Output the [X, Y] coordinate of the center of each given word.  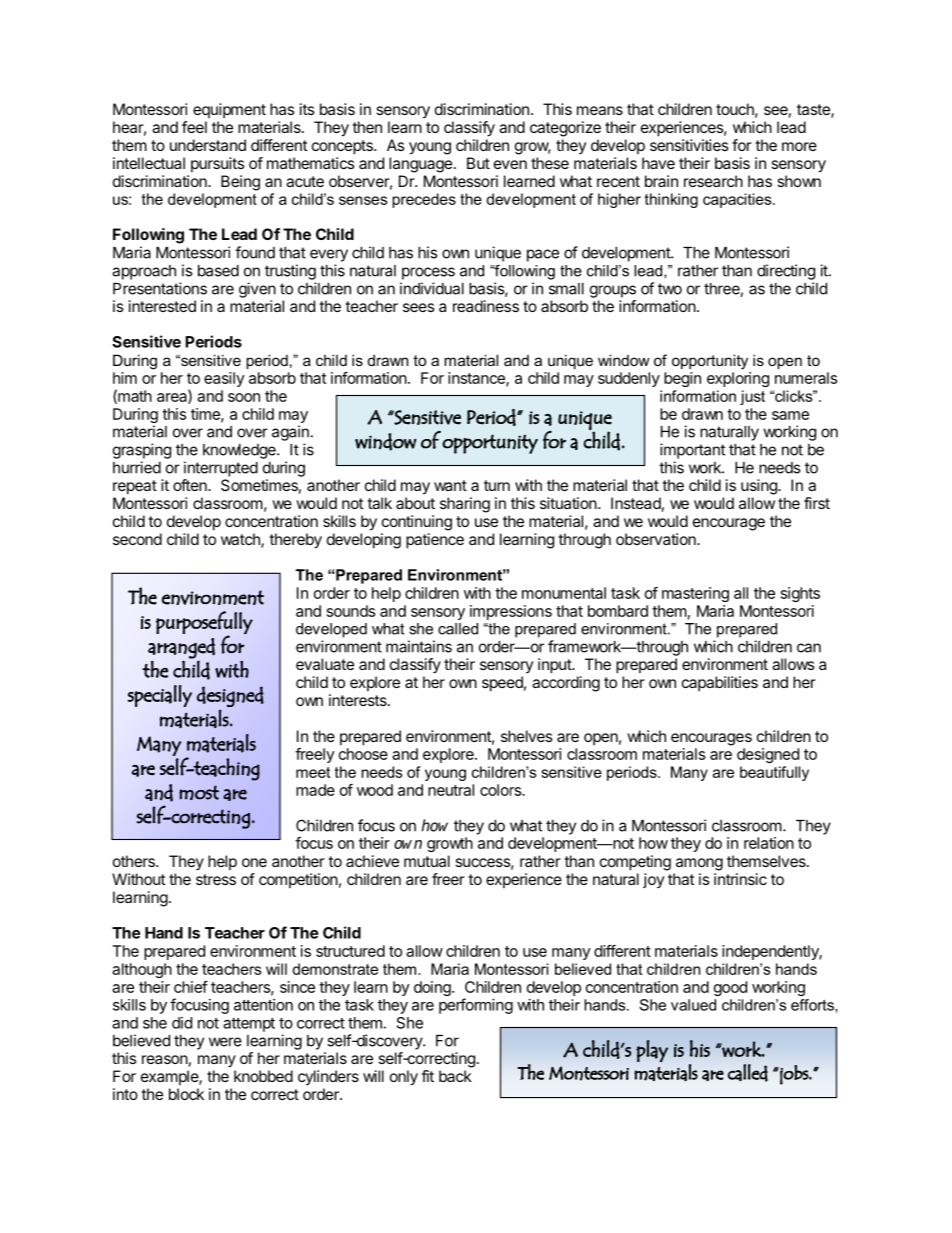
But [478, 163]
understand [208, 145]
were [225, 1042]
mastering [695, 594]
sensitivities [689, 145]
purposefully [204, 623]
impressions [511, 612]
